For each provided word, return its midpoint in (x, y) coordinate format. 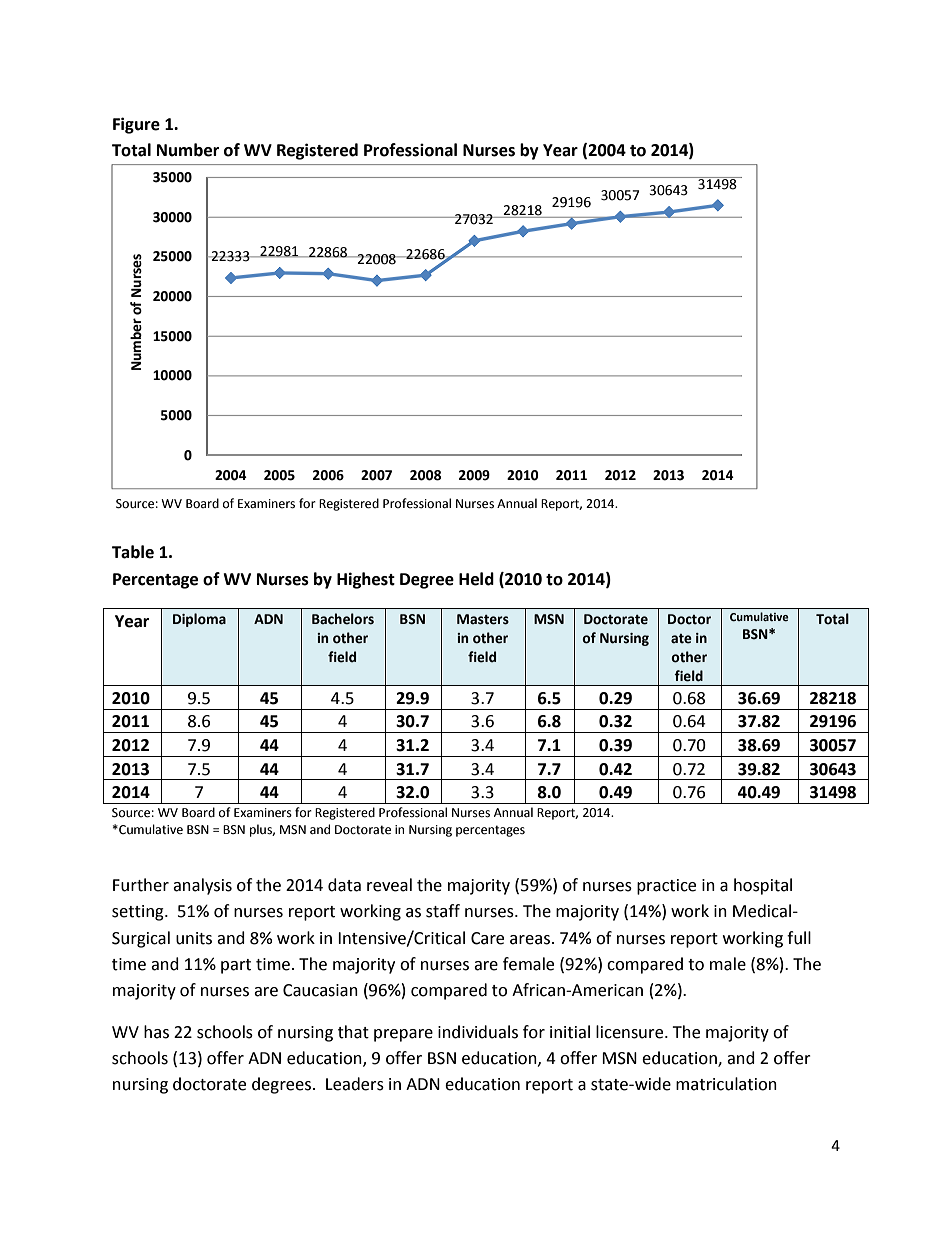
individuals (478, 1032)
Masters (483, 619)
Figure (136, 125)
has (156, 1032)
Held (476, 579)
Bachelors (343, 619)
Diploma (199, 620)
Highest (366, 580)
